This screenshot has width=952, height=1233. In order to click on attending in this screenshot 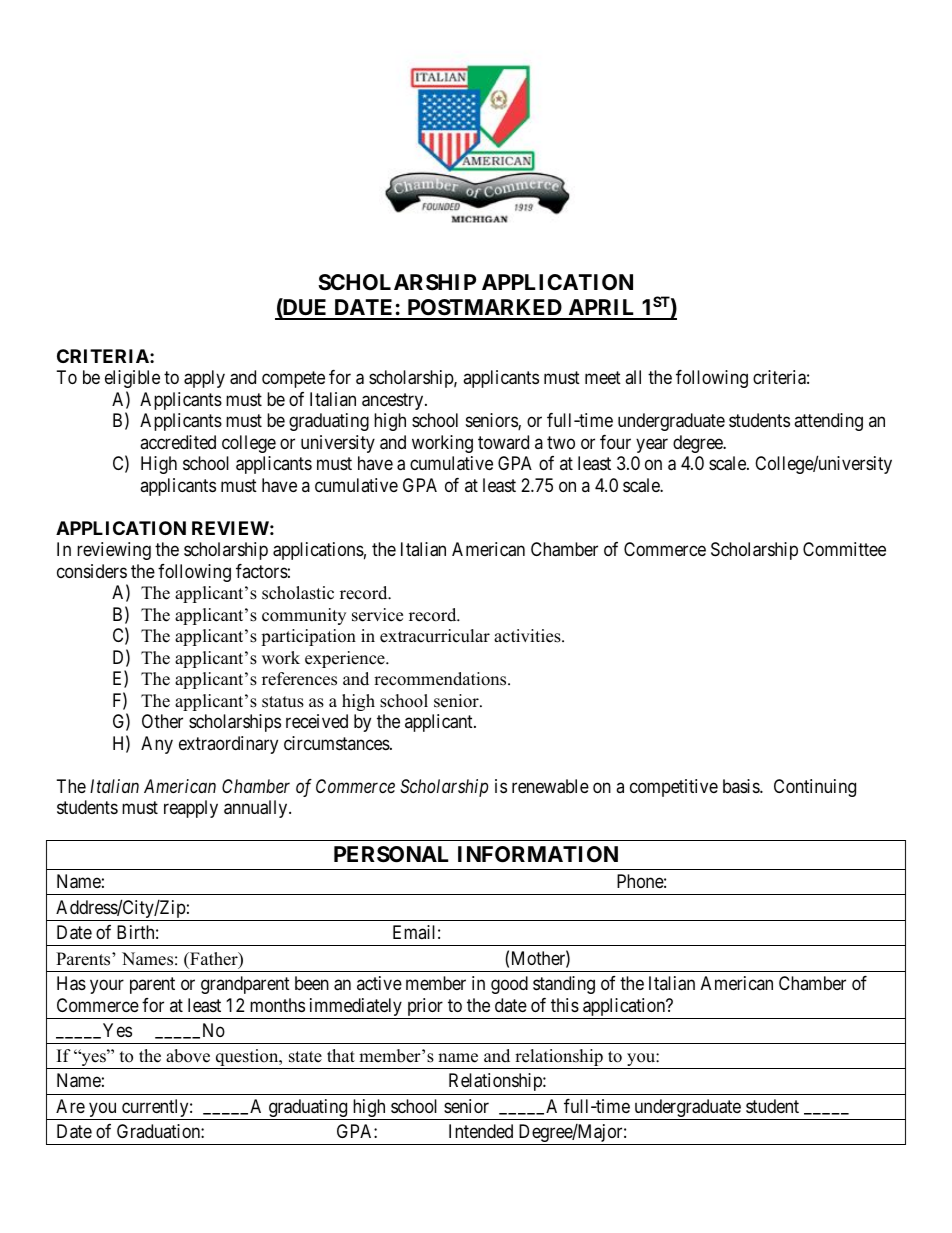, I will do `click(828, 422)`.
